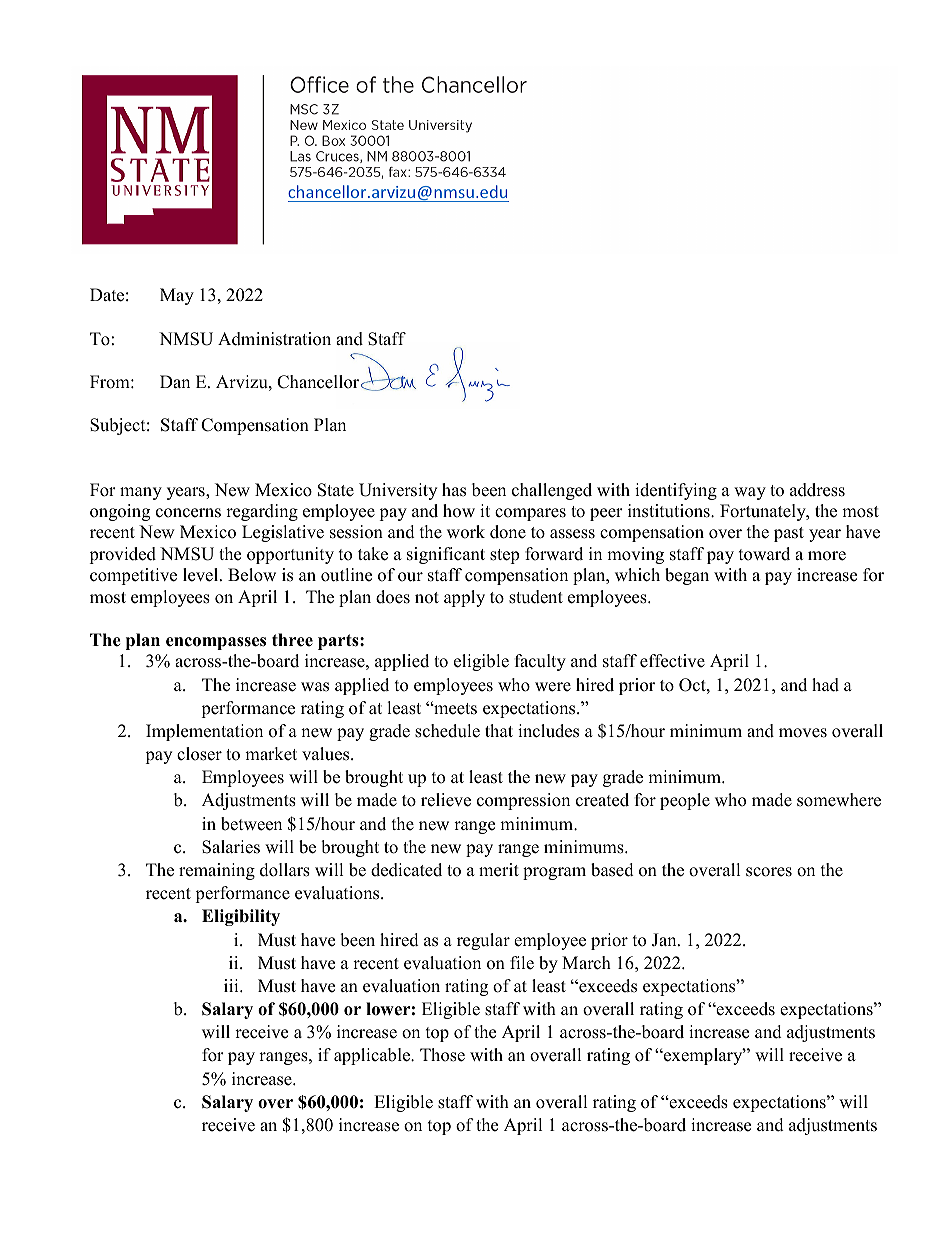 This page has height=1233, width=952. What do you see at coordinates (817, 490) in the page?
I see `address` at bounding box center [817, 490].
